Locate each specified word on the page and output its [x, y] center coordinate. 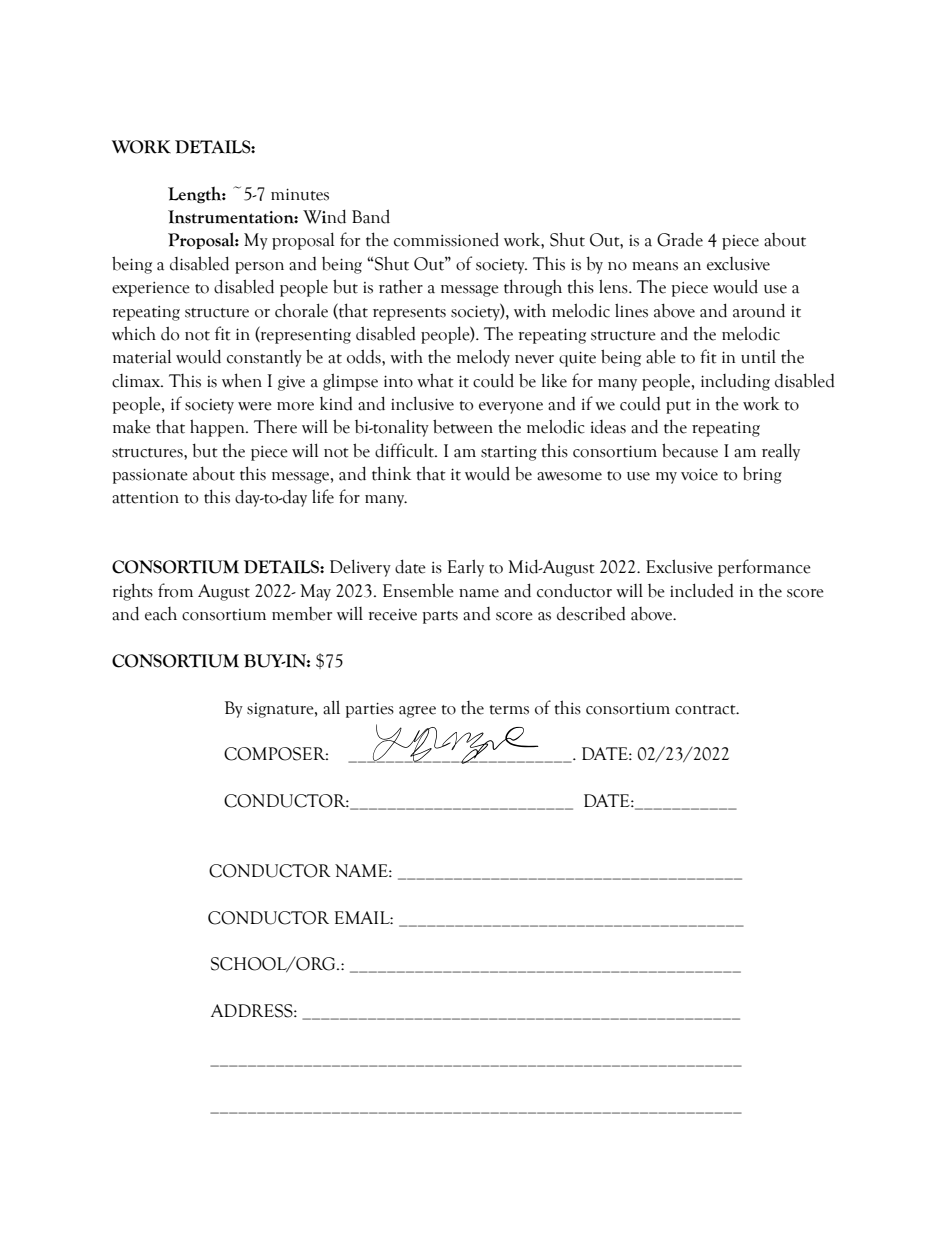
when [242, 380]
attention [145, 498]
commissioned [446, 239]
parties [369, 710]
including [735, 382]
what [435, 380]
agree [417, 712]
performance [764, 568]
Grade [680, 240]
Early [465, 568]
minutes [300, 194]
